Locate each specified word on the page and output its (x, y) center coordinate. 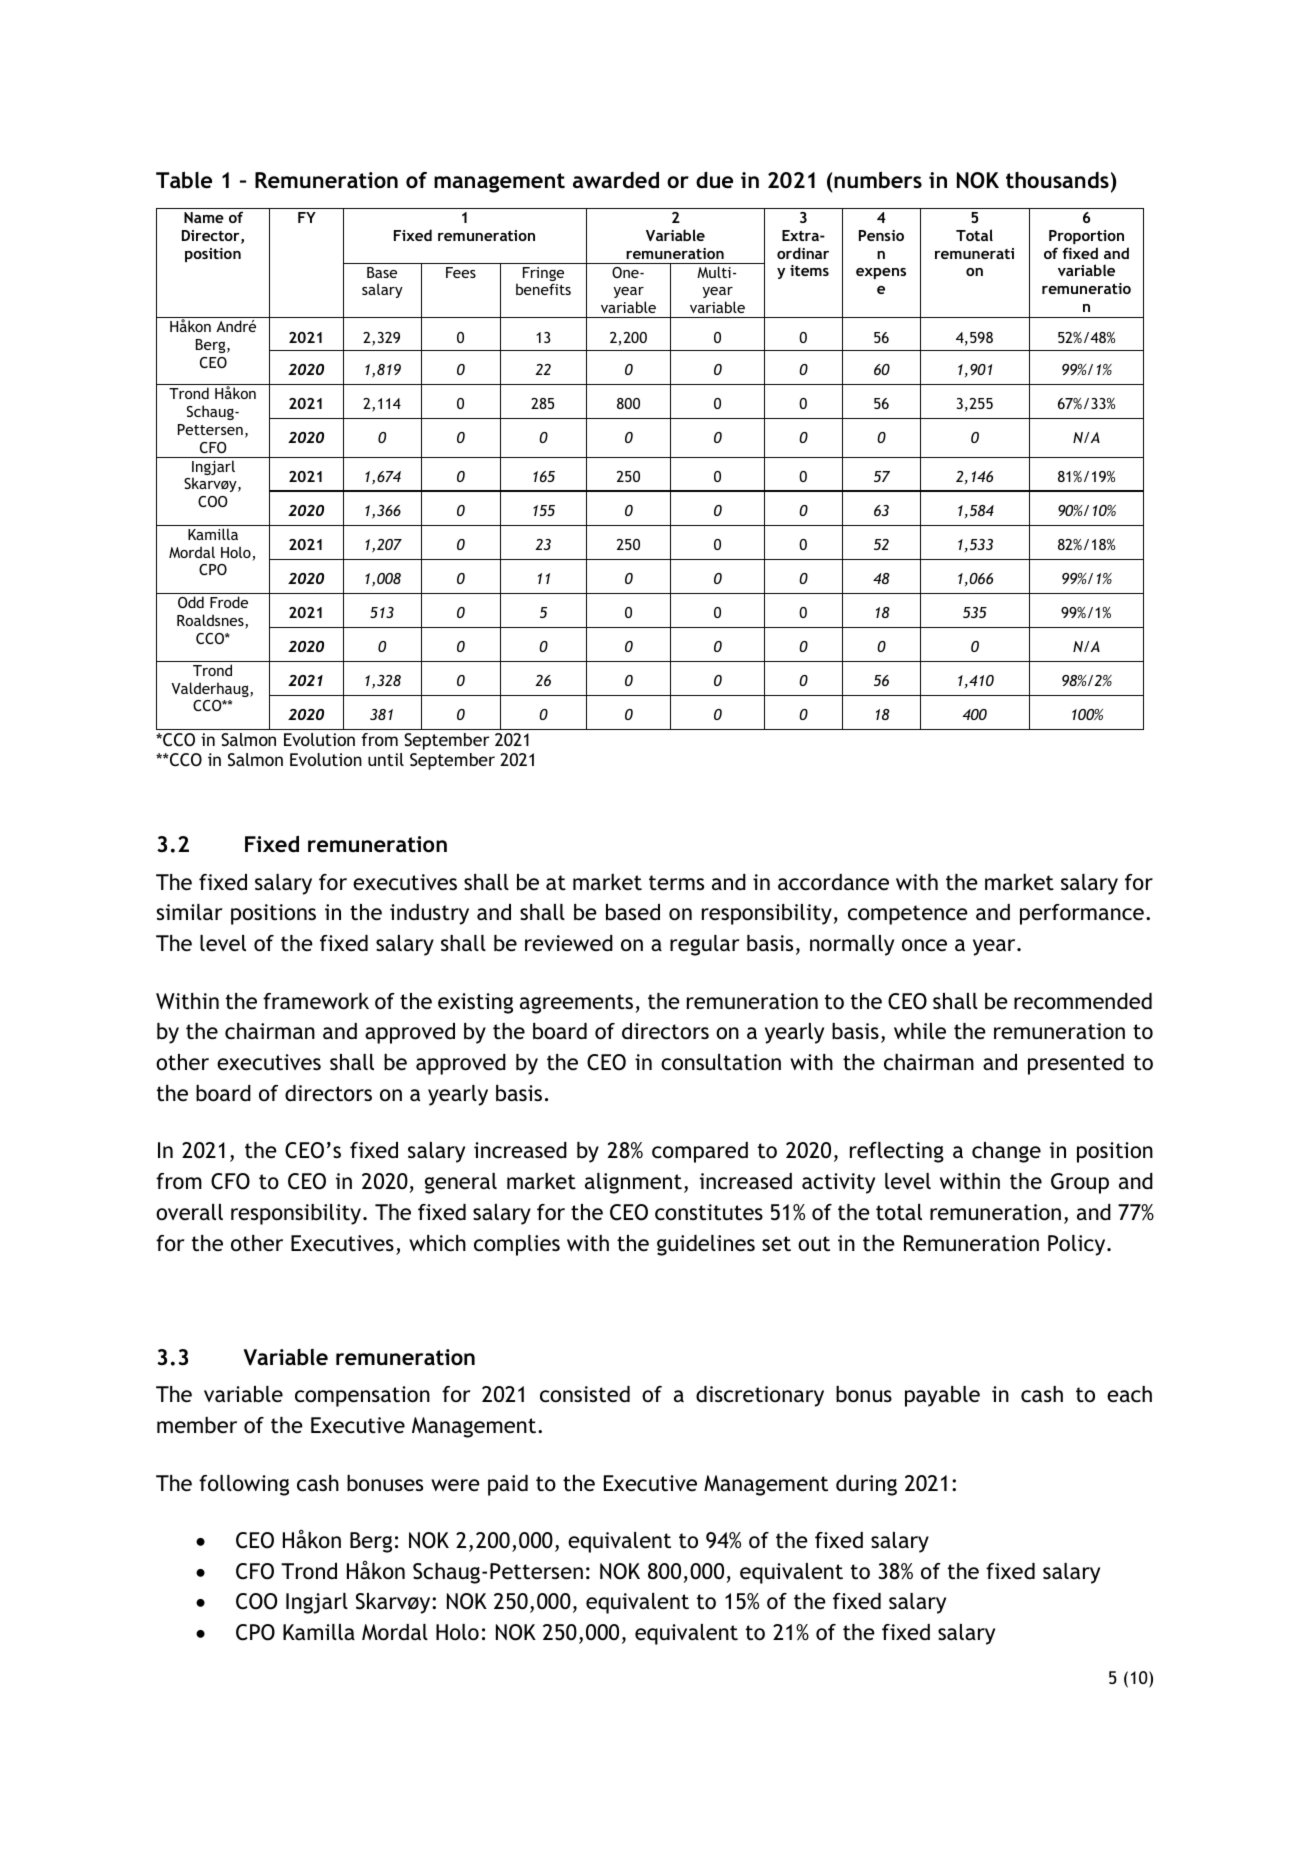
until (386, 759)
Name (204, 217)
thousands (1057, 180)
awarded (616, 180)
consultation (721, 1062)
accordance (833, 882)
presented (1076, 1064)
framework (316, 1001)
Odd (191, 602)
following (244, 1485)
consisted (585, 1394)
